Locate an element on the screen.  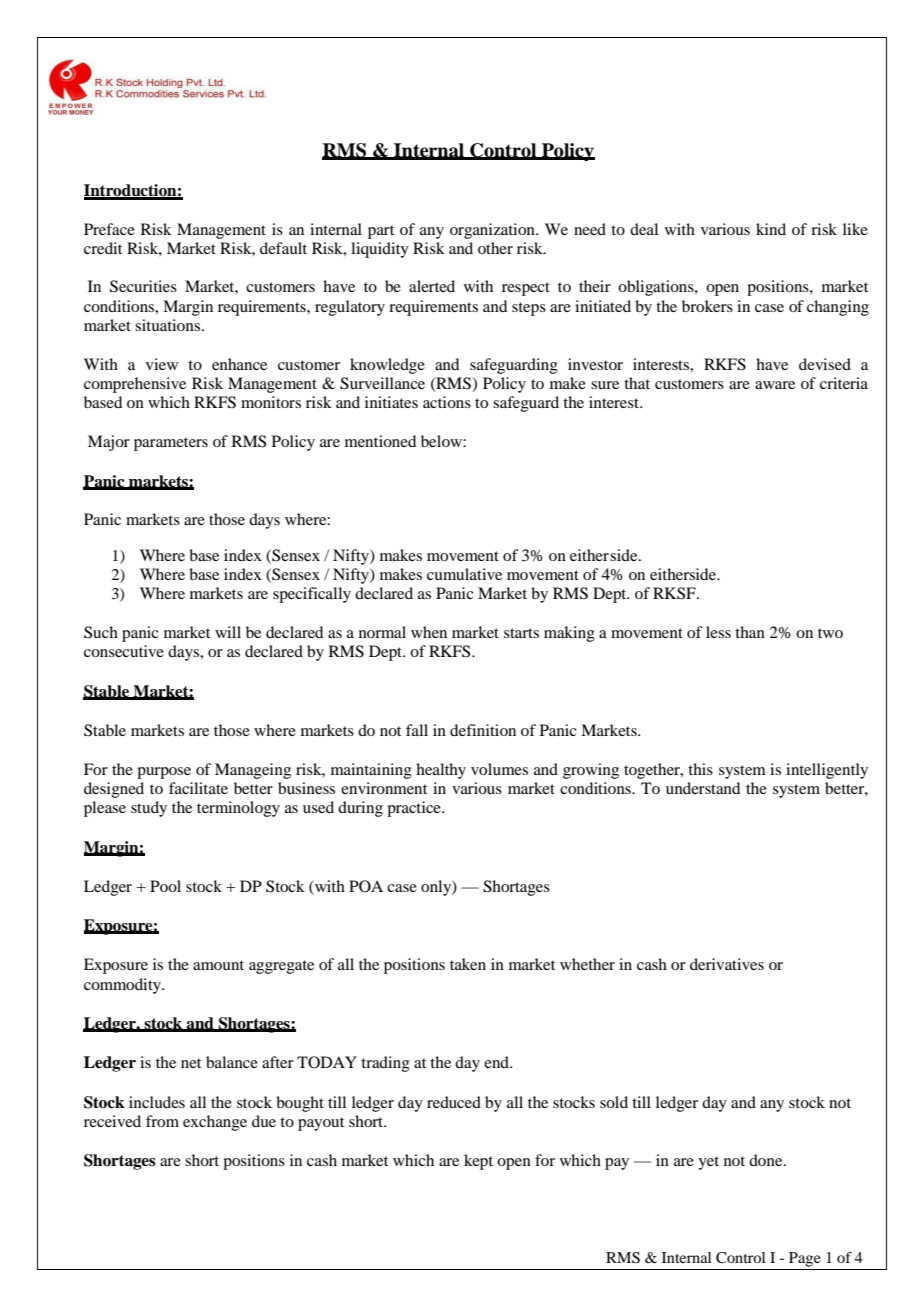
exchange is located at coordinates (215, 1123).
